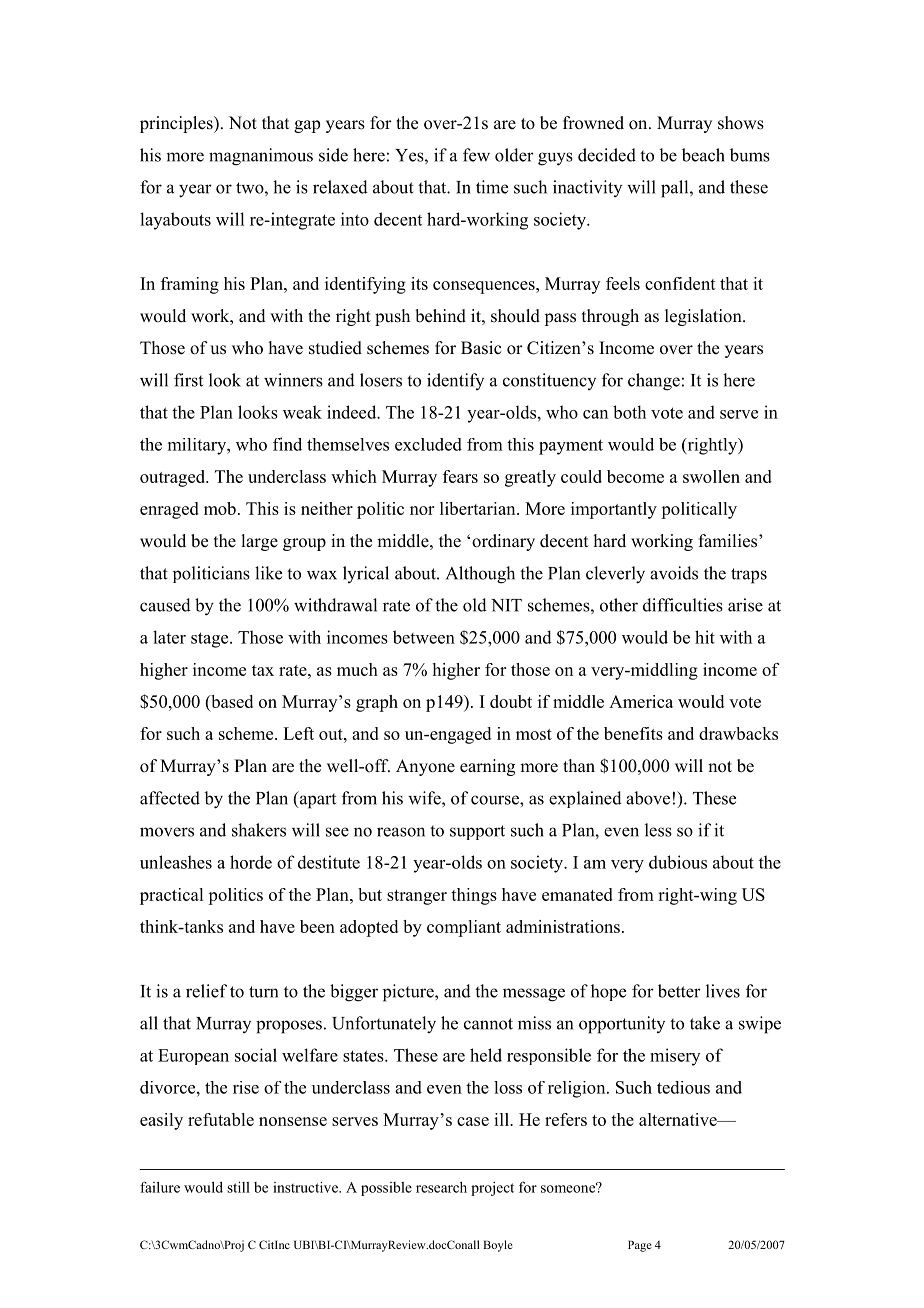  What do you see at coordinates (231, 701) in the screenshot?
I see `based` at bounding box center [231, 701].
